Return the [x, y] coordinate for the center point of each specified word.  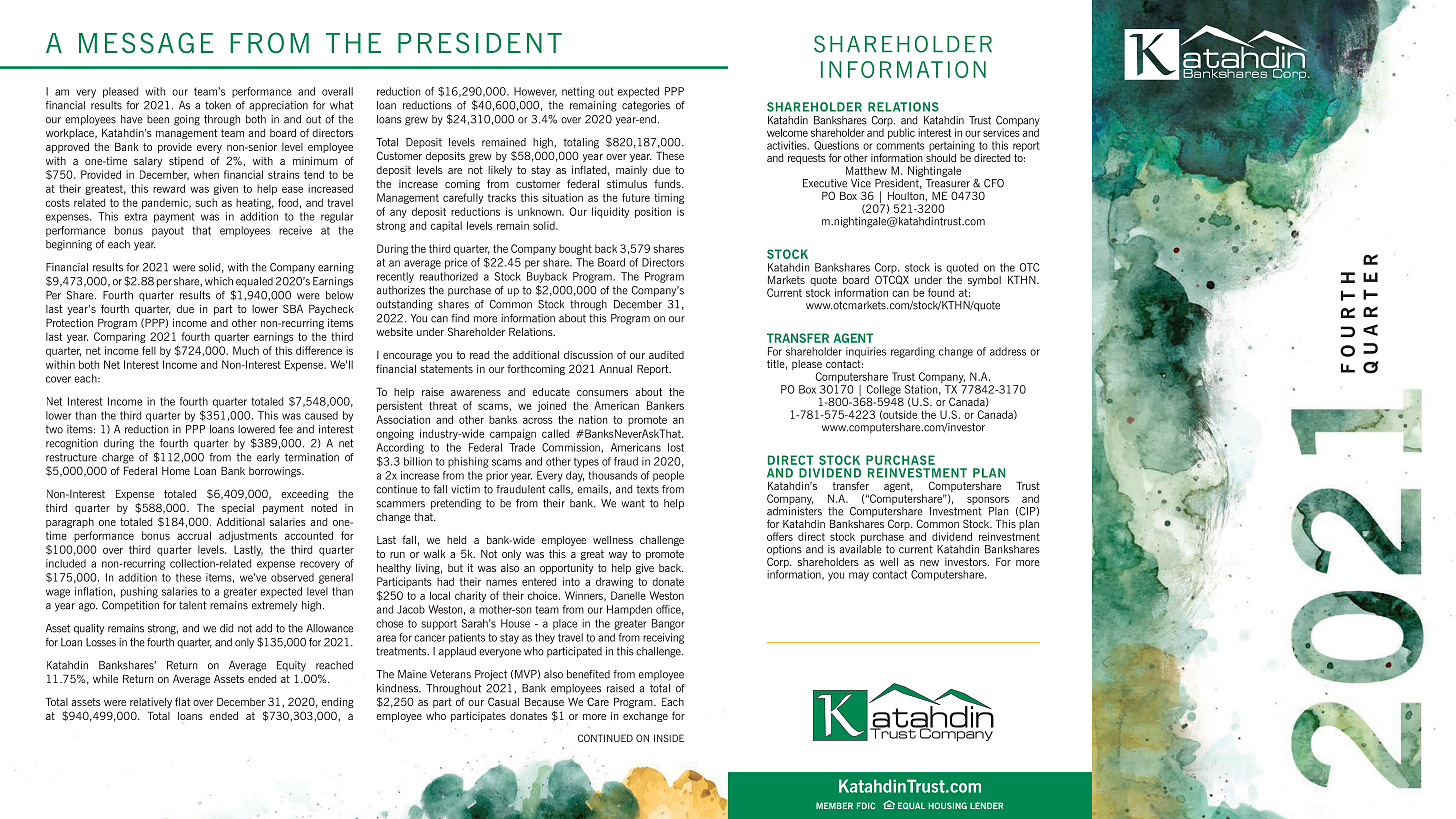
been [158, 119]
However [535, 92]
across [538, 420]
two [54, 429]
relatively [151, 703]
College [884, 391]
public [901, 133]
